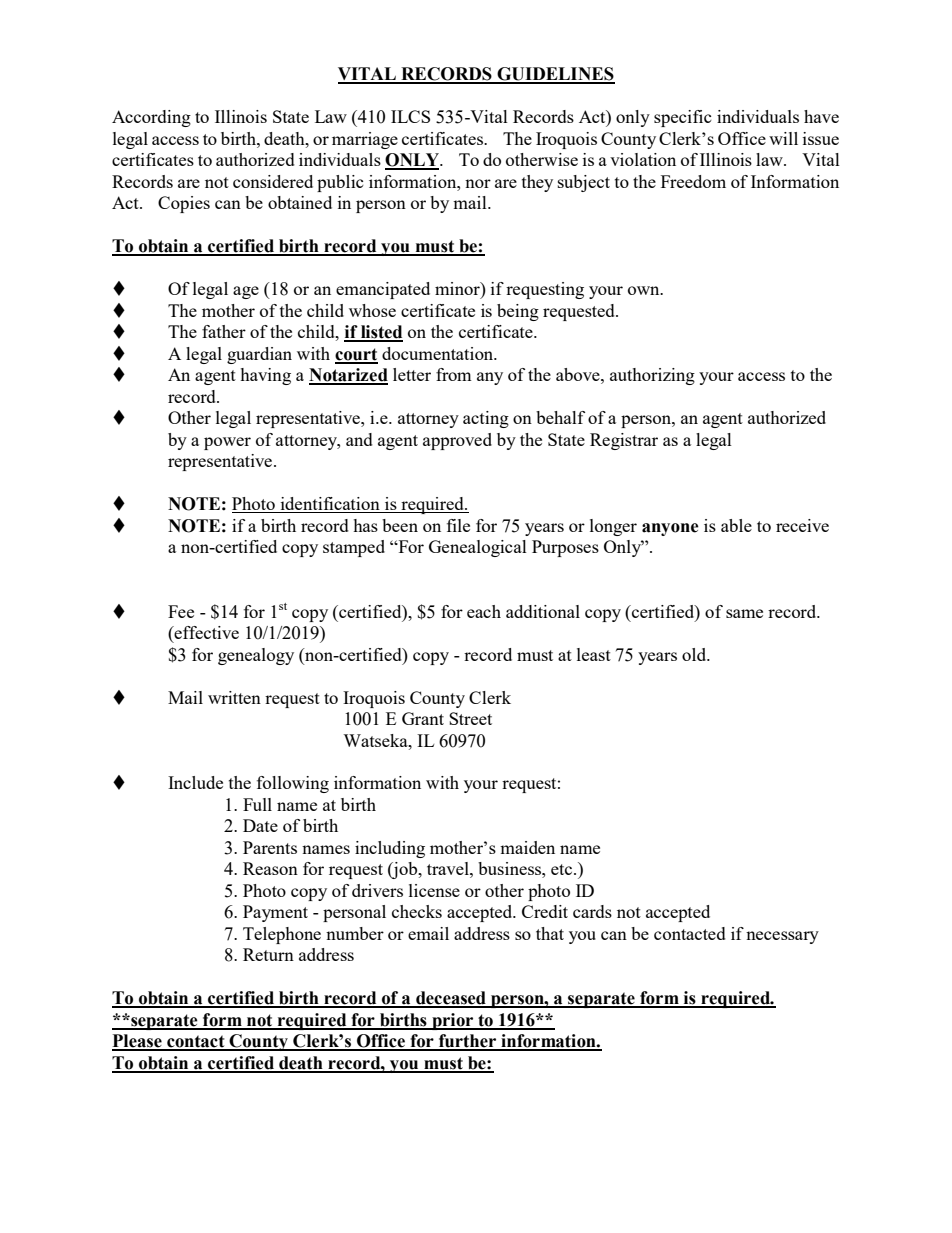 The height and width of the screenshot is (1233, 952). What do you see at coordinates (224, 331) in the screenshot?
I see `father` at bounding box center [224, 331].
